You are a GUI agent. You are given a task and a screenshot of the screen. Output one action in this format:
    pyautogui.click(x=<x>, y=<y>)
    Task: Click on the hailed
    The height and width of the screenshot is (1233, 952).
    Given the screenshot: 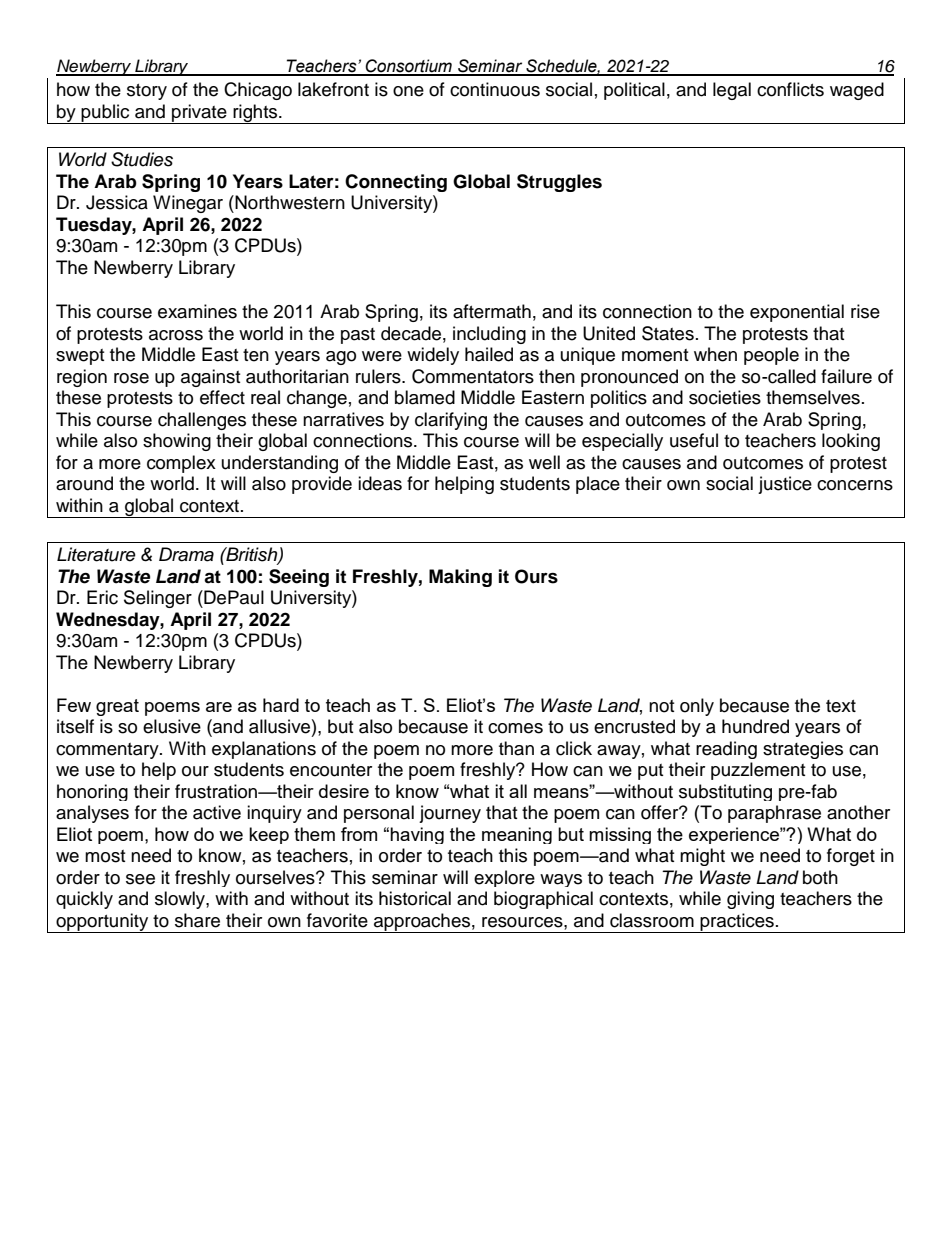 What is the action you would take?
    pyautogui.click(x=489, y=354)
